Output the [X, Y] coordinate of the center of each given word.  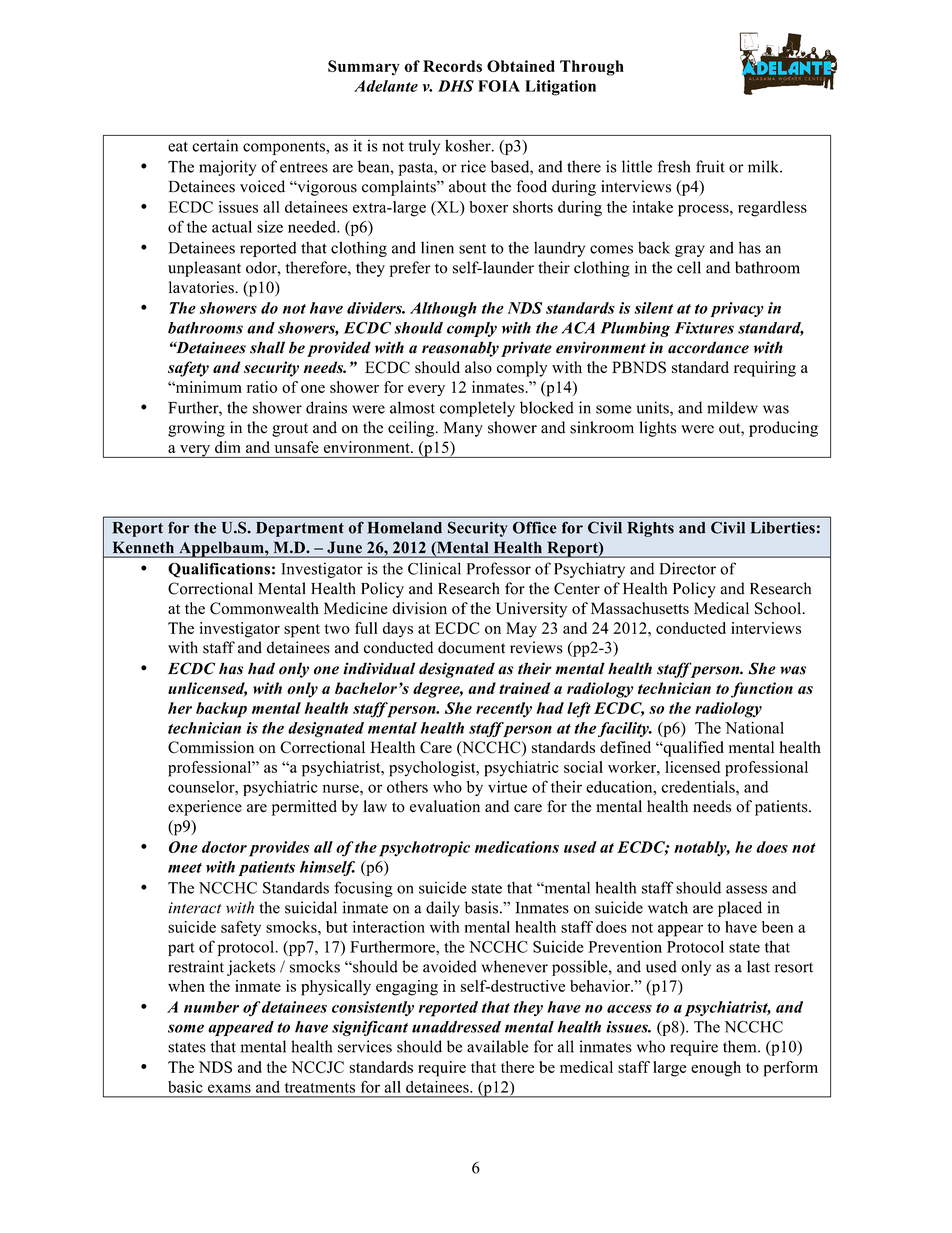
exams [229, 1088]
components [285, 148]
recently [504, 710]
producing [783, 429]
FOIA [499, 86]
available [497, 1046]
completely [477, 409]
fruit [710, 166]
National [754, 728]
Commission [211, 747]
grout [290, 430]
